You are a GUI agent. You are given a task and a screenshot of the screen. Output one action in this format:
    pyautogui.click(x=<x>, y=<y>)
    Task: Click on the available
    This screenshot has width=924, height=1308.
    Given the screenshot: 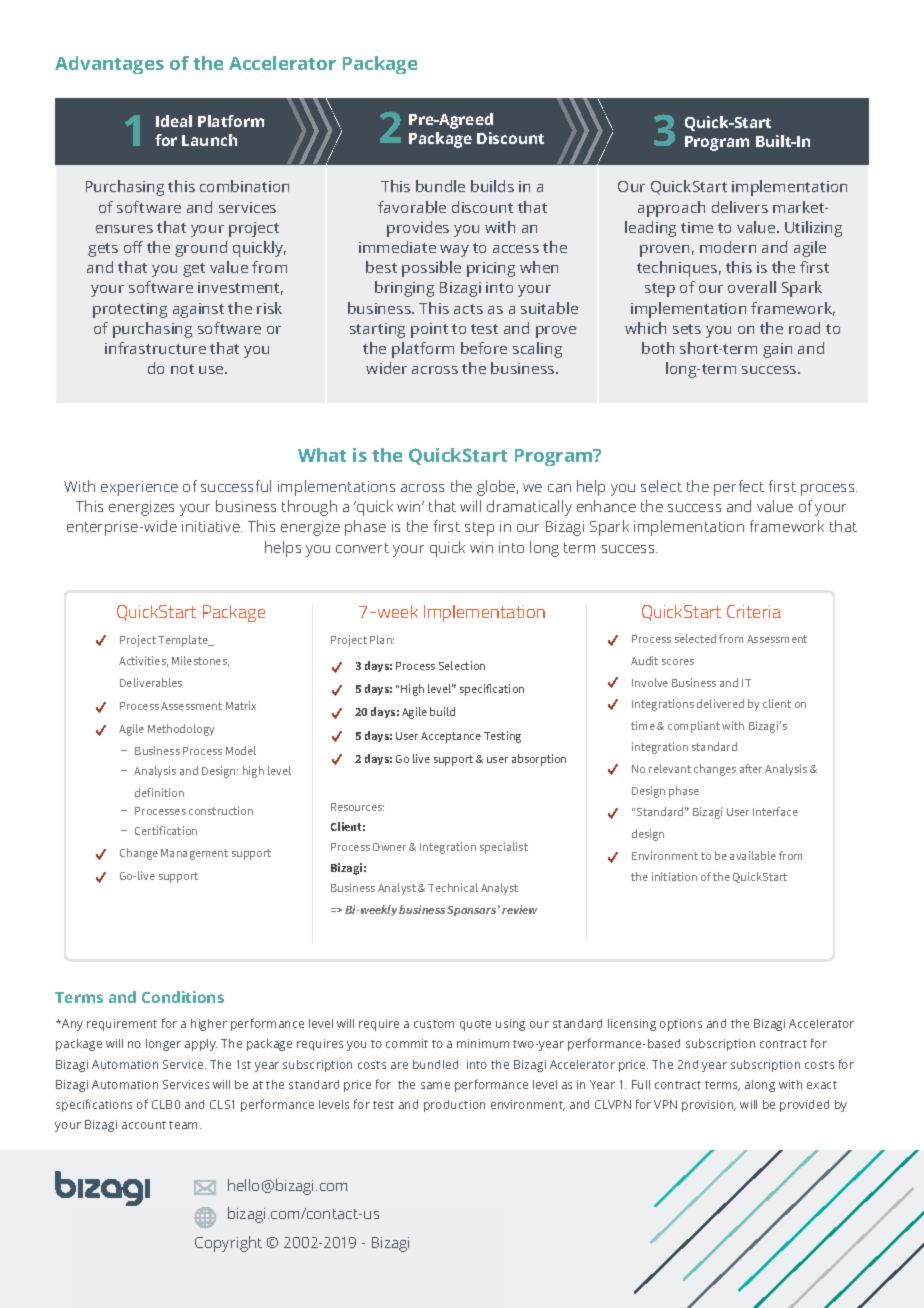 What is the action you would take?
    pyautogui.click(x=753, y=855)
